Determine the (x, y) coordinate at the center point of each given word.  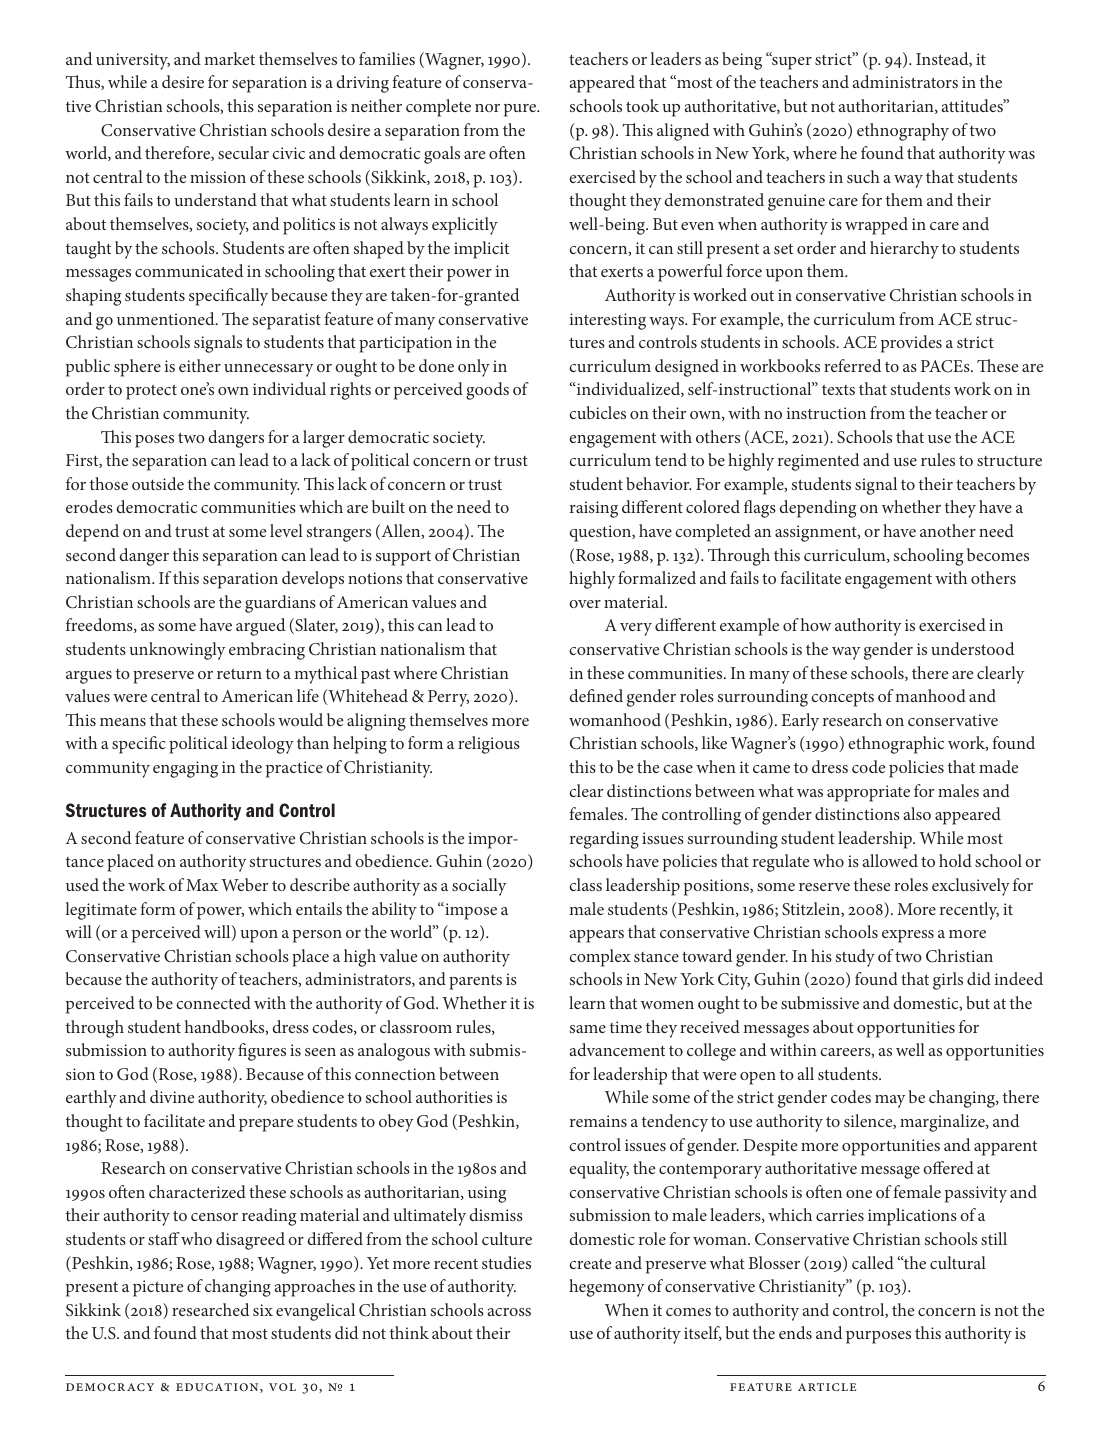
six (263, 1310)
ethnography (903, 132)
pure (521, 110)
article (827, 1387)
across (509, 1312)
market (229, 58)
